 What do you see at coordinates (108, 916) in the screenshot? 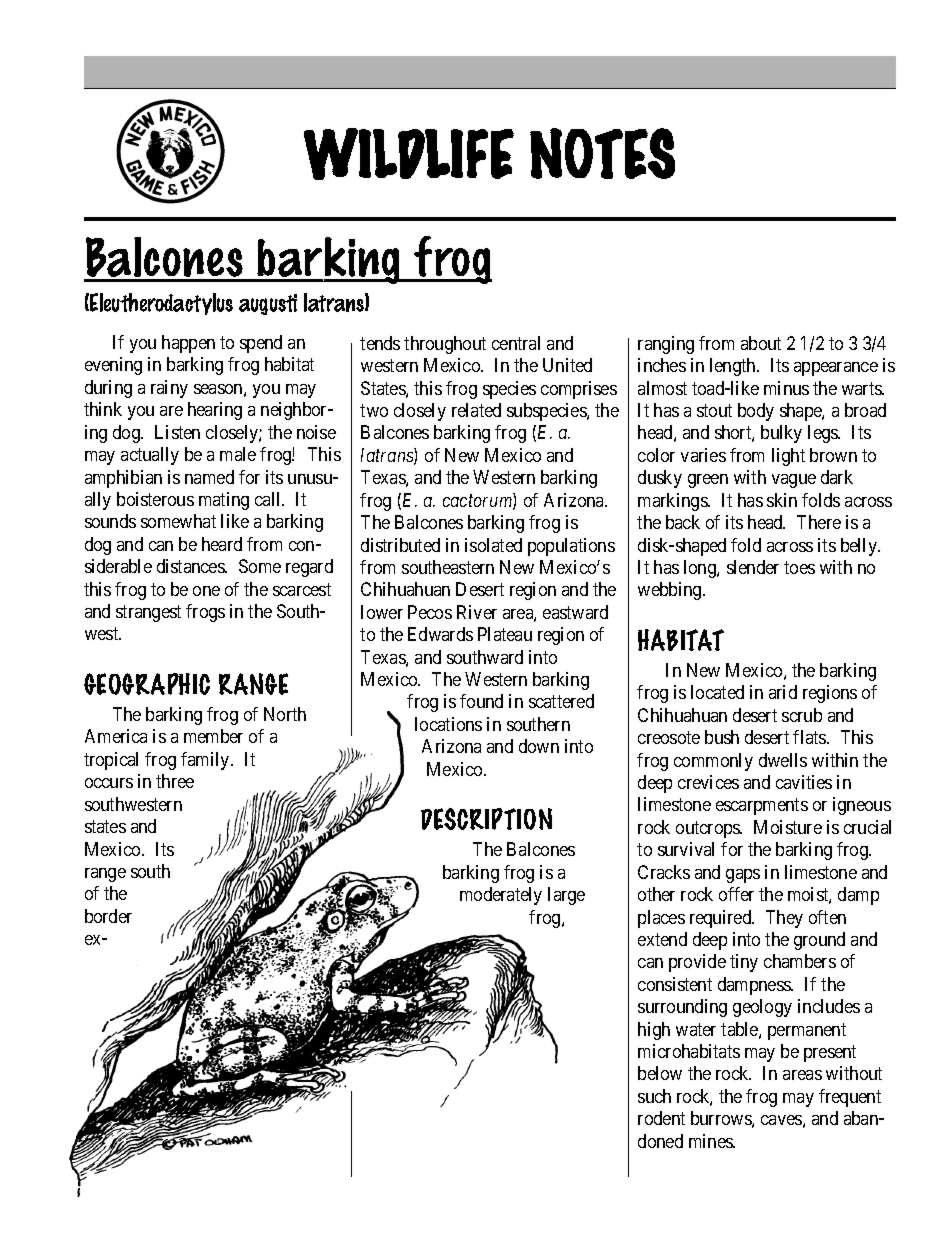
I see `border` at bounding box center [108, 916].
